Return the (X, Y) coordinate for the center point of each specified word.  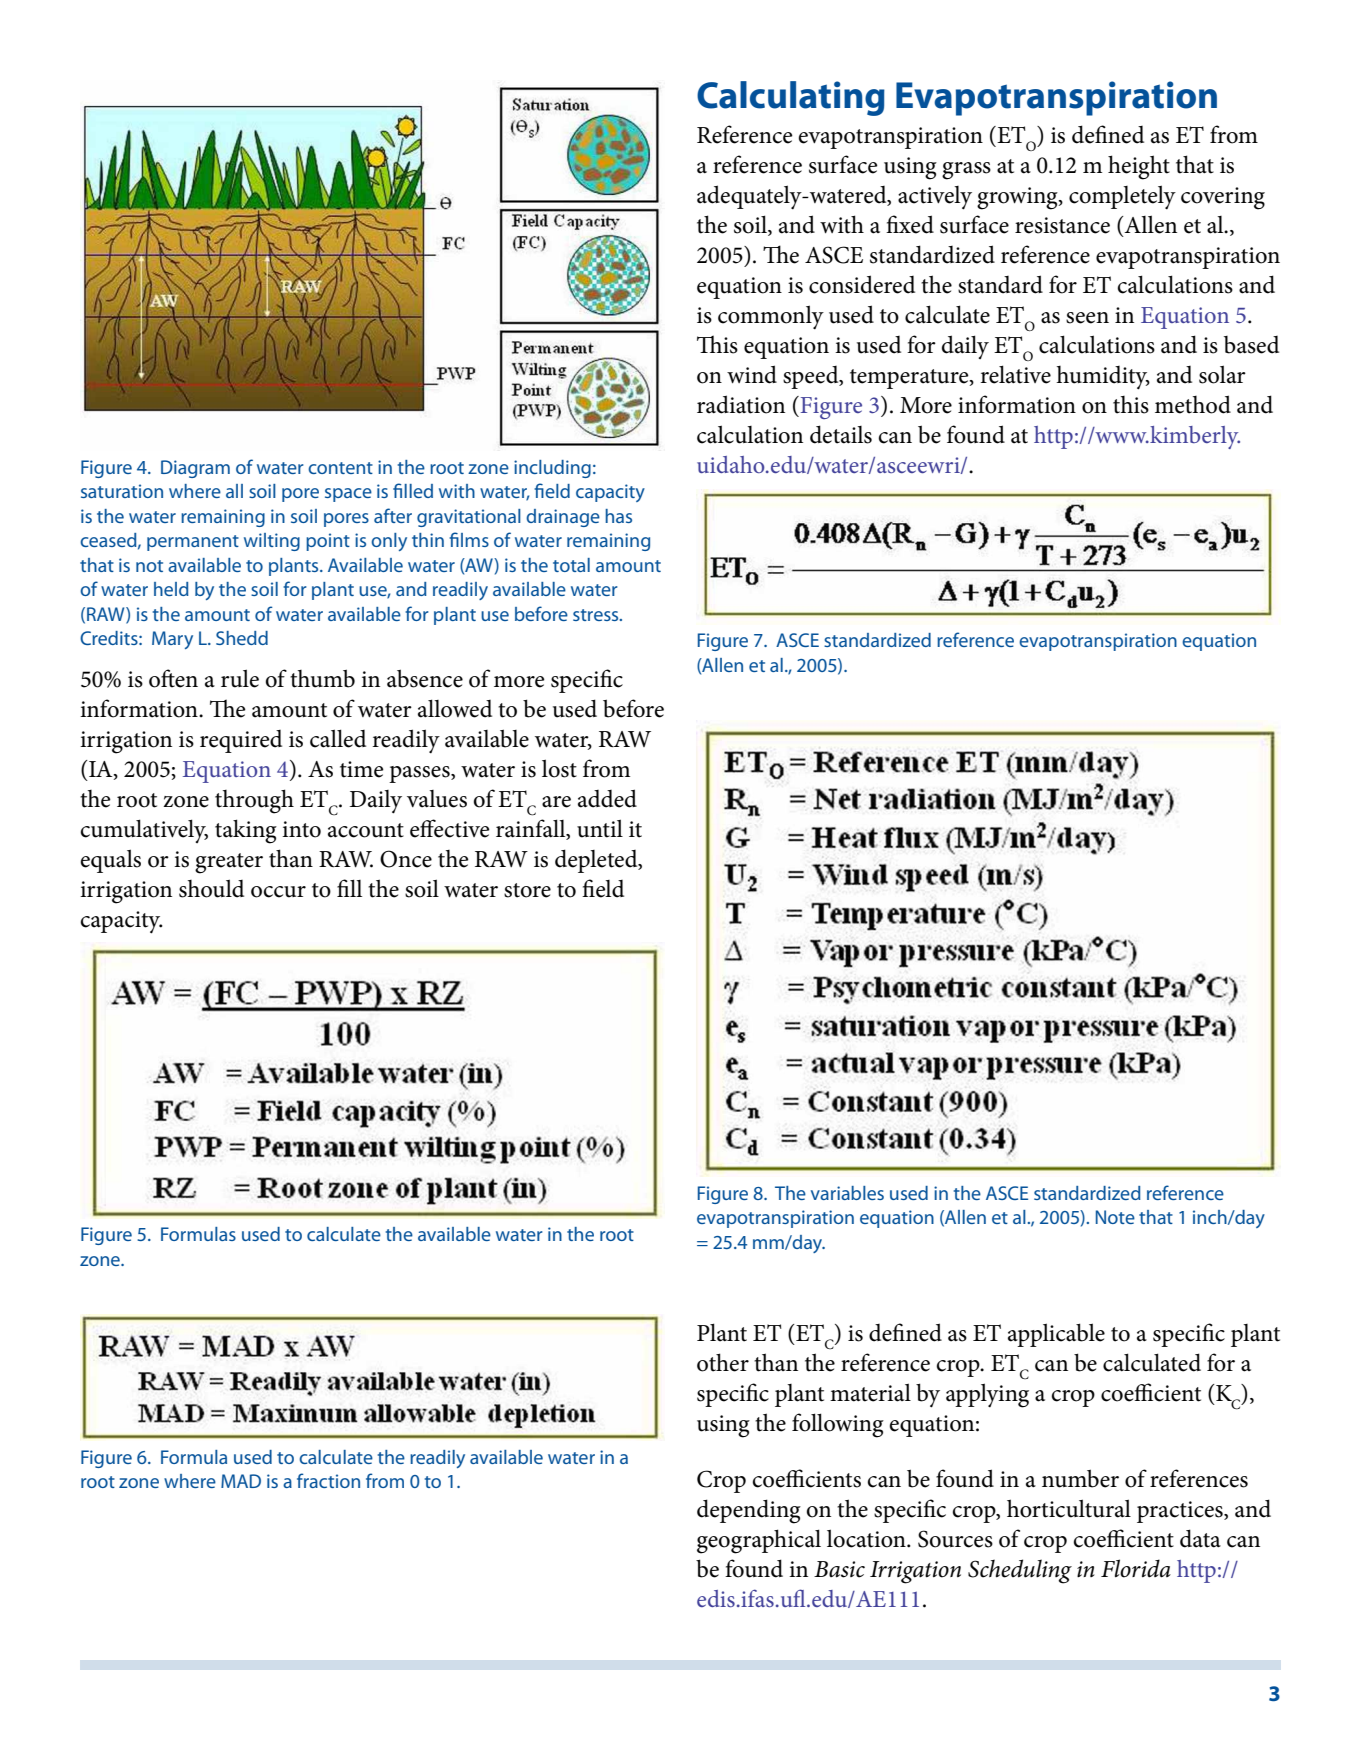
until (600, 828)
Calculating (791, 98)
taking (246, 831)
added (607, 798)
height (1139, 167)
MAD (241, 1481)
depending (749, 1511)
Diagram (195, 469)
